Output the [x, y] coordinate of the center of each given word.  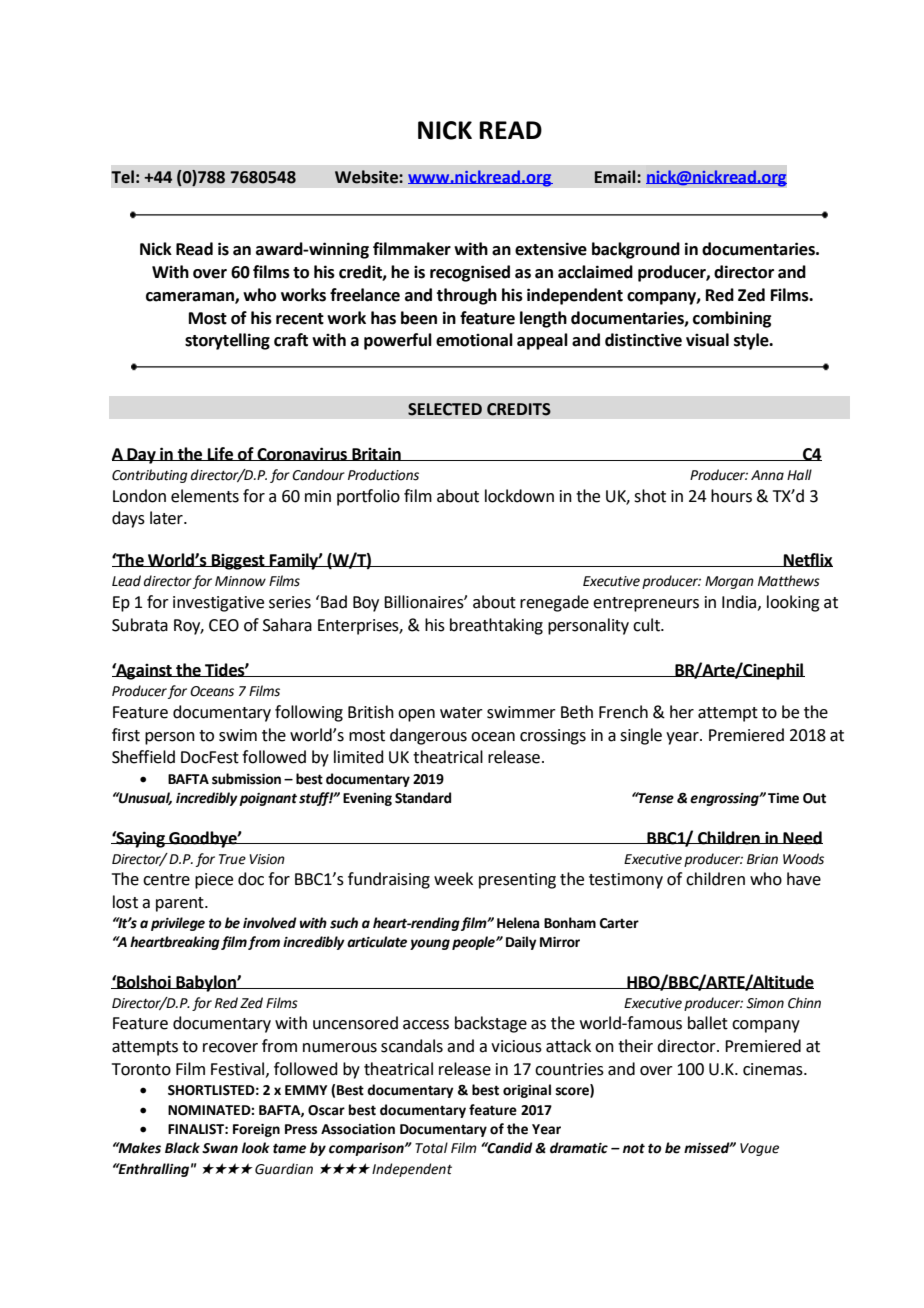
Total [431, 1148]
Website [367, 177]
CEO [224, 625]
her [682, 712]
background [636, 250]
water [461, 713]
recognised [470, 273]
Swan [220, 1148]
